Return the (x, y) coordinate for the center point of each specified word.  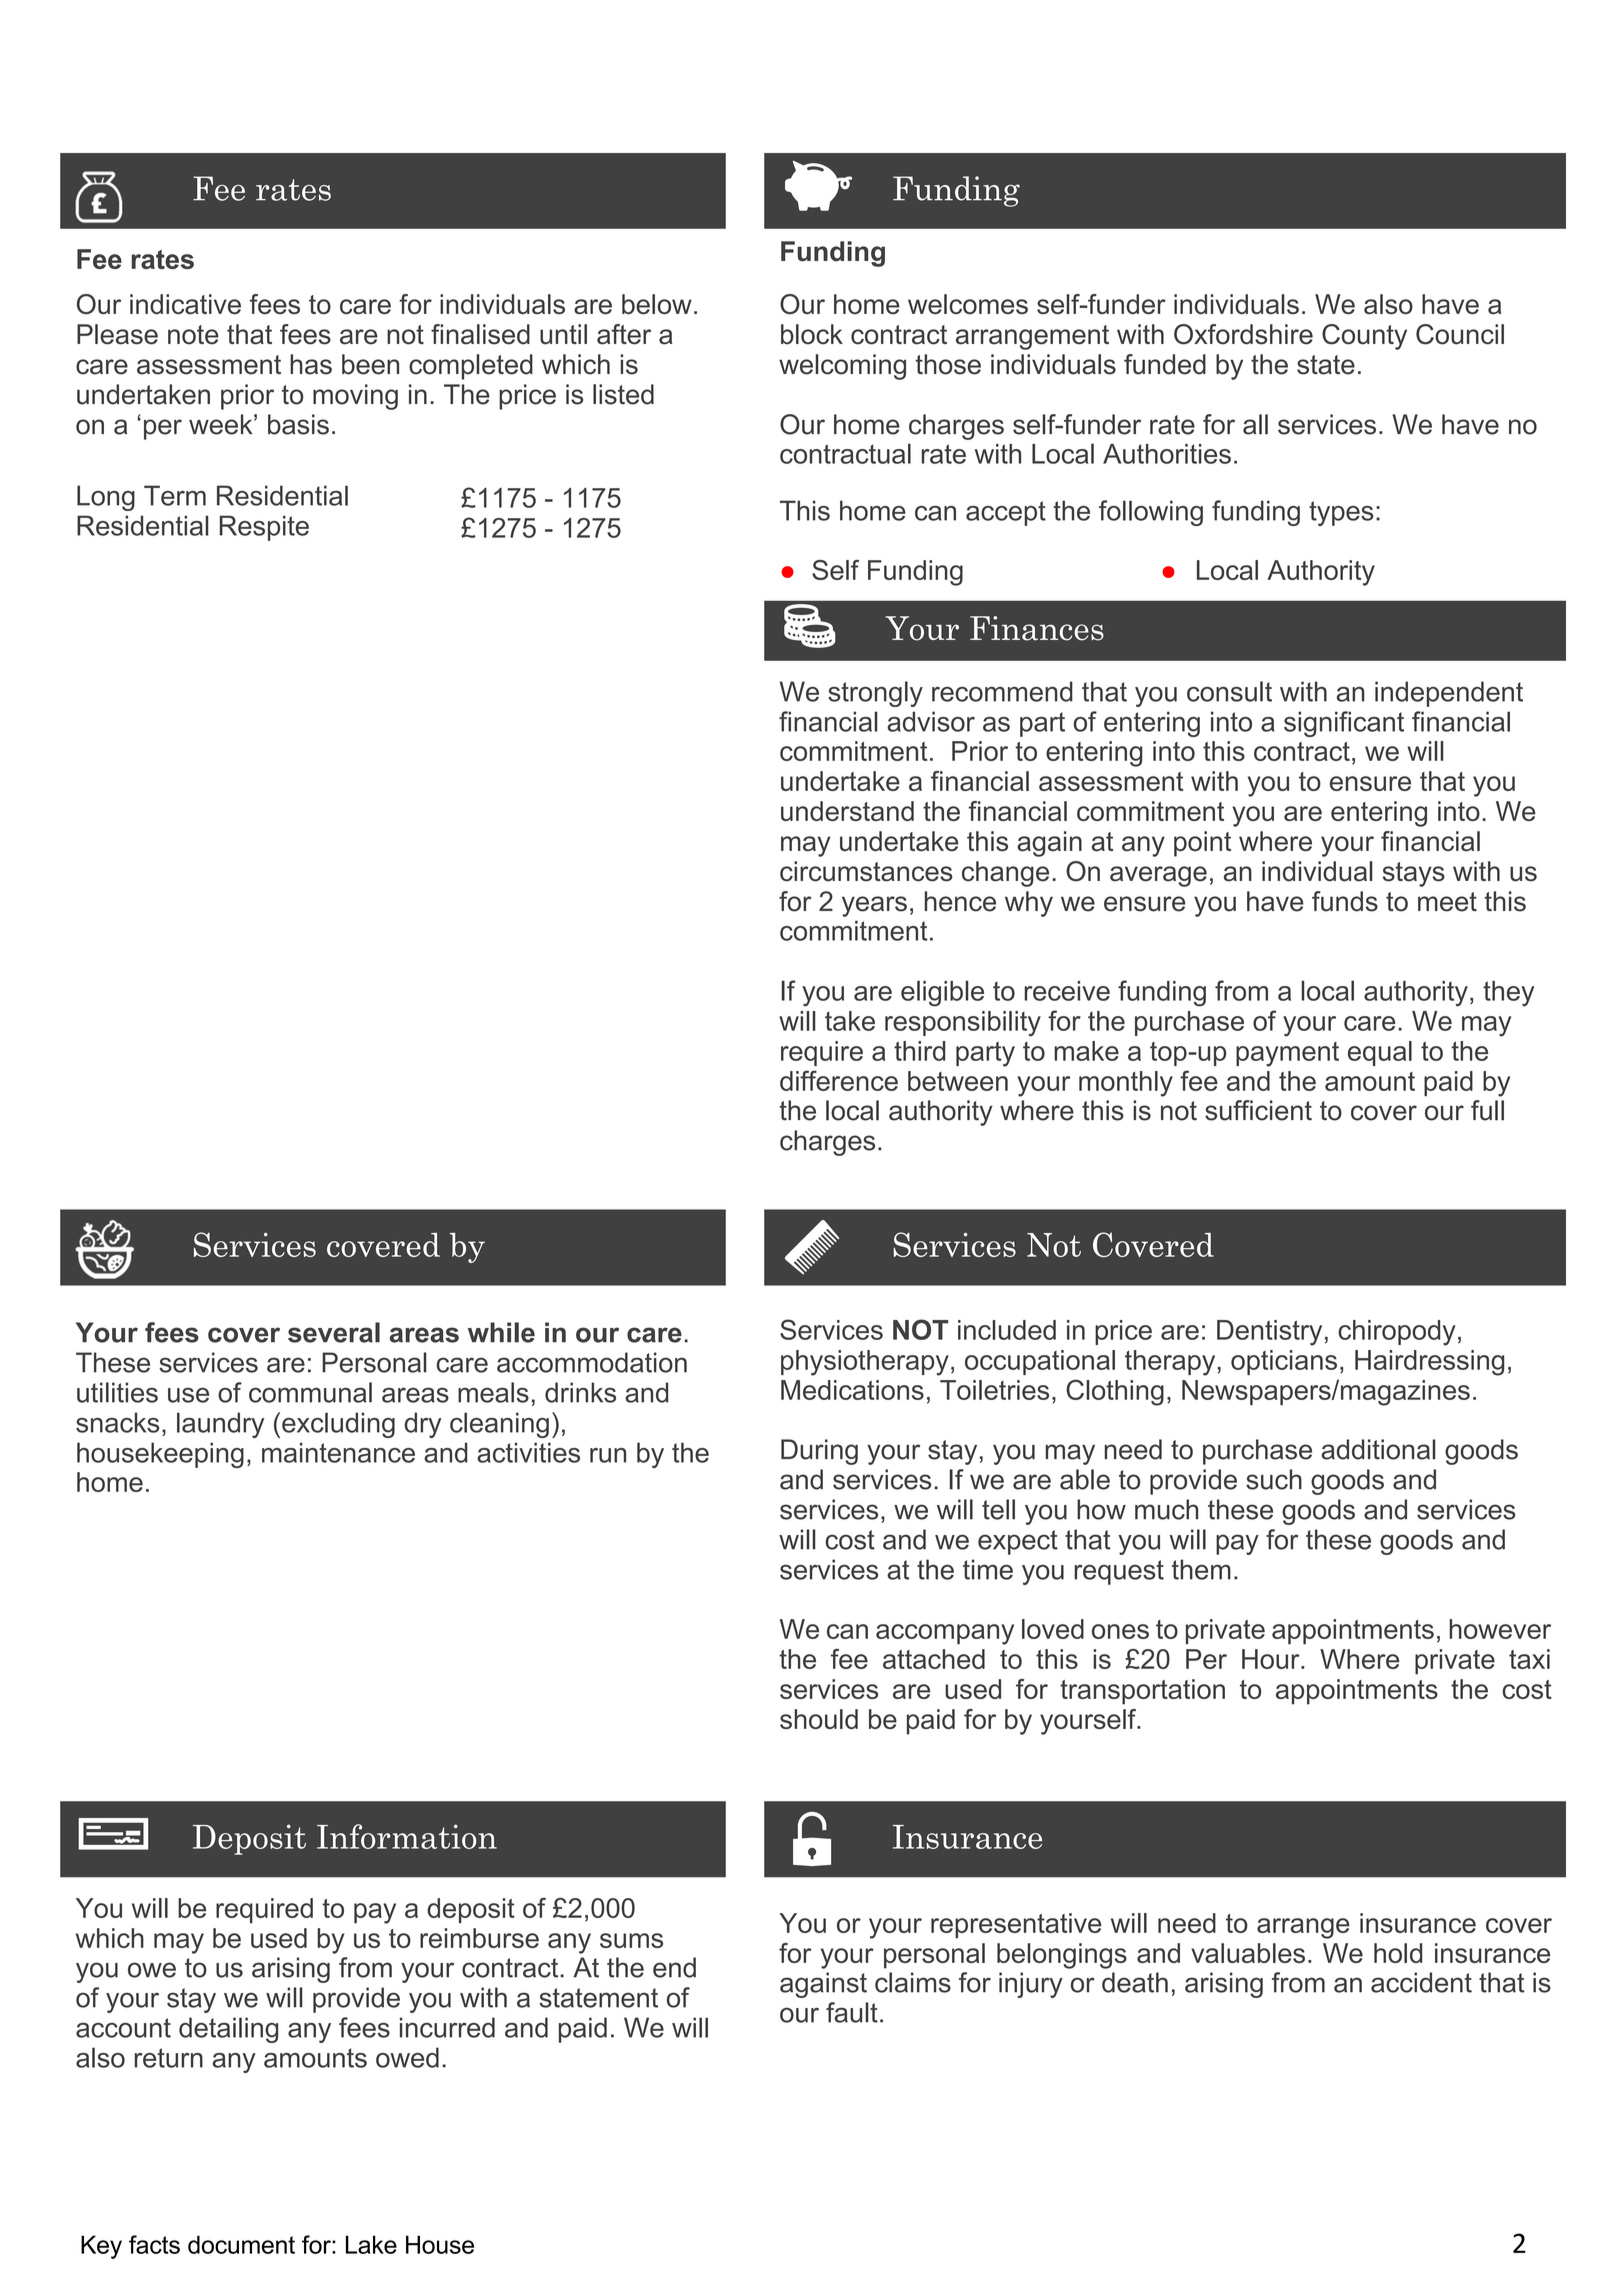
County (1364, 337)
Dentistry (1269, 1333)
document (241, 2244)
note (193, 335)
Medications (852, 1390)
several (334, 1332)
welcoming (842, 367)
